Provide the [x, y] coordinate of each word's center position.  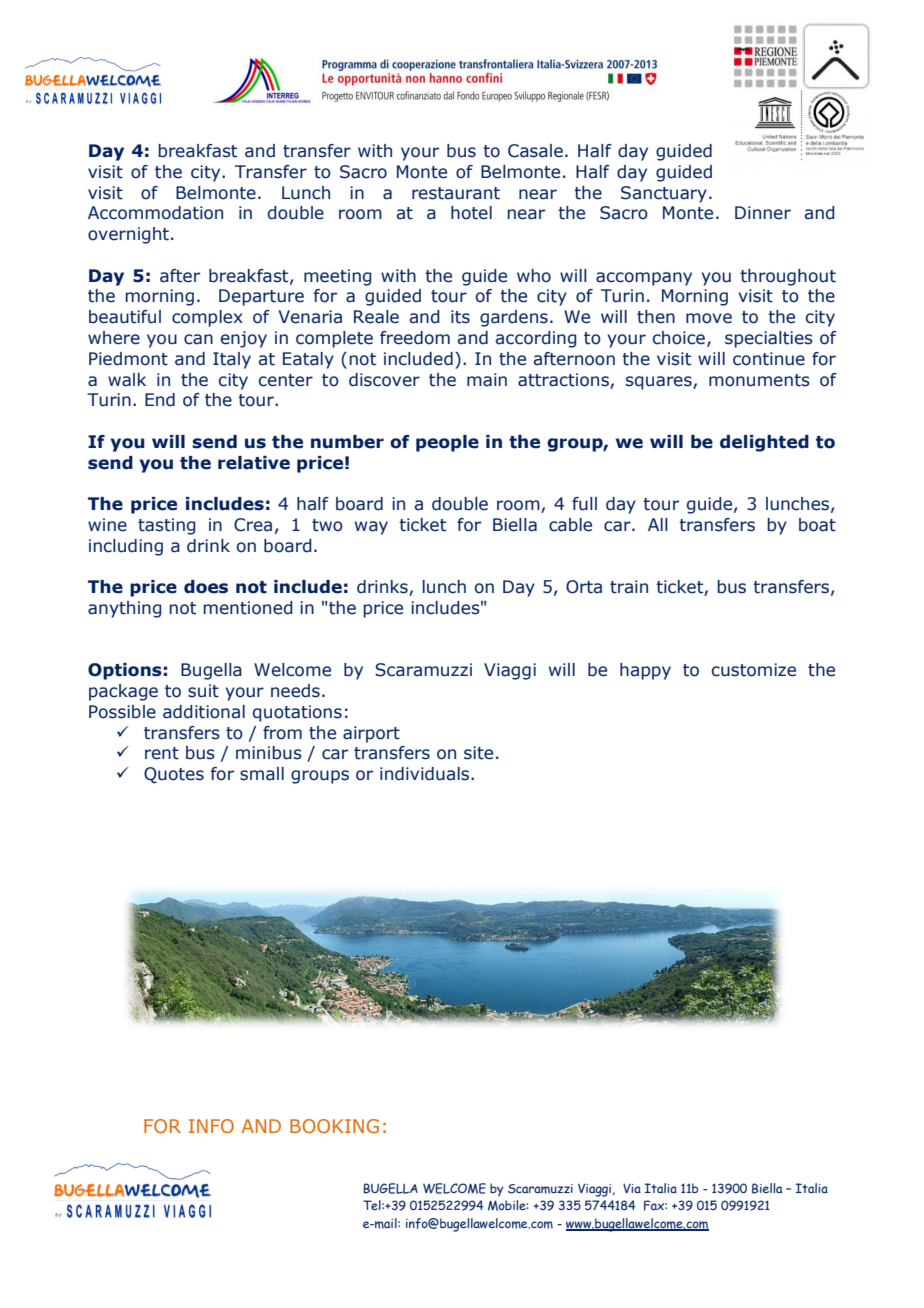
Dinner [763, 213]
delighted [764, 443]
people [447, 443]
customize [754, 670]
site [478, 753]
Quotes [174, 775]
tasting [167, 526]
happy [645, 671]
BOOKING [334, 1126]
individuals [426, 774]
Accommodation [155, 213]
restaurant [456, 193]
